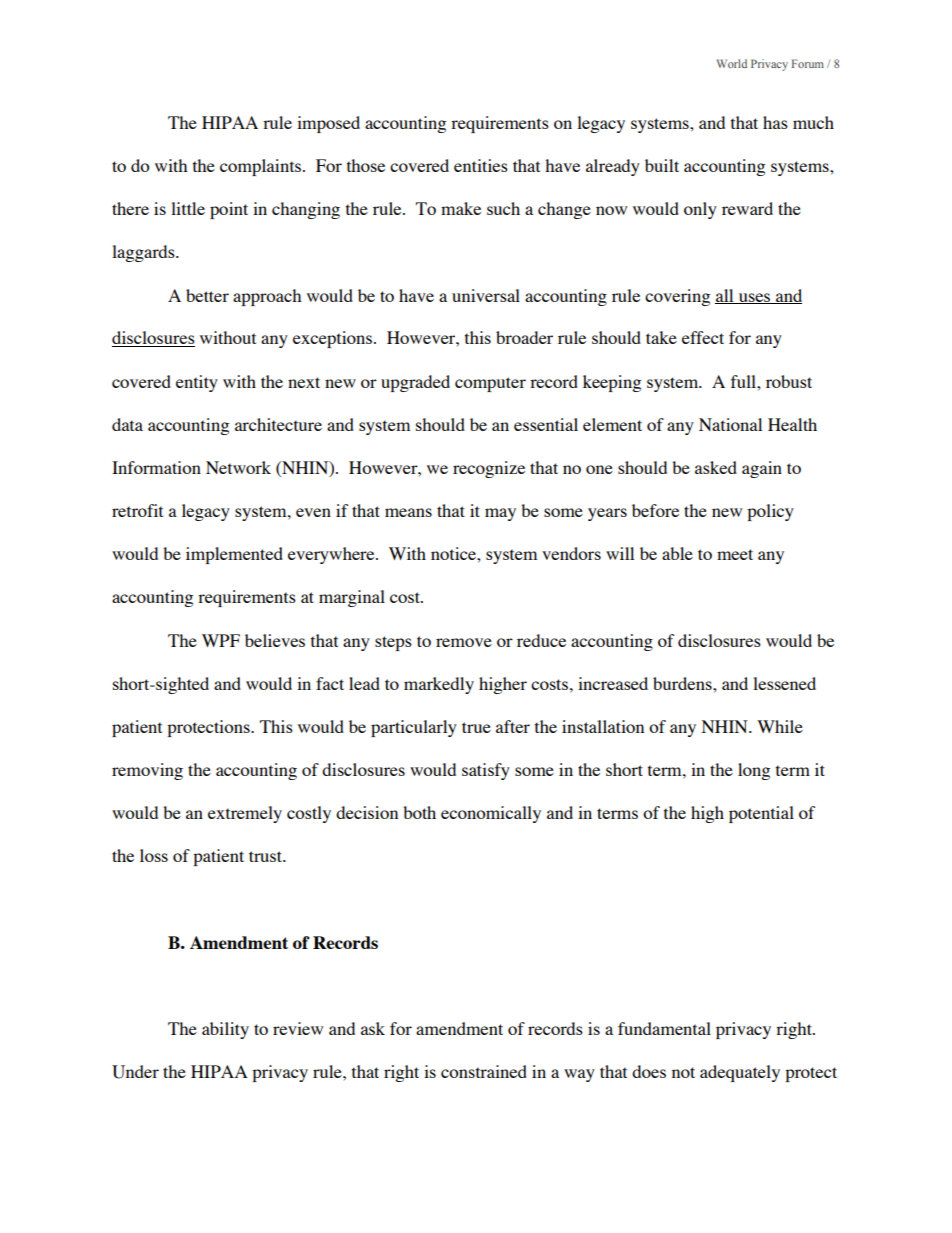  I want to click on notice, so click(454, 553).
